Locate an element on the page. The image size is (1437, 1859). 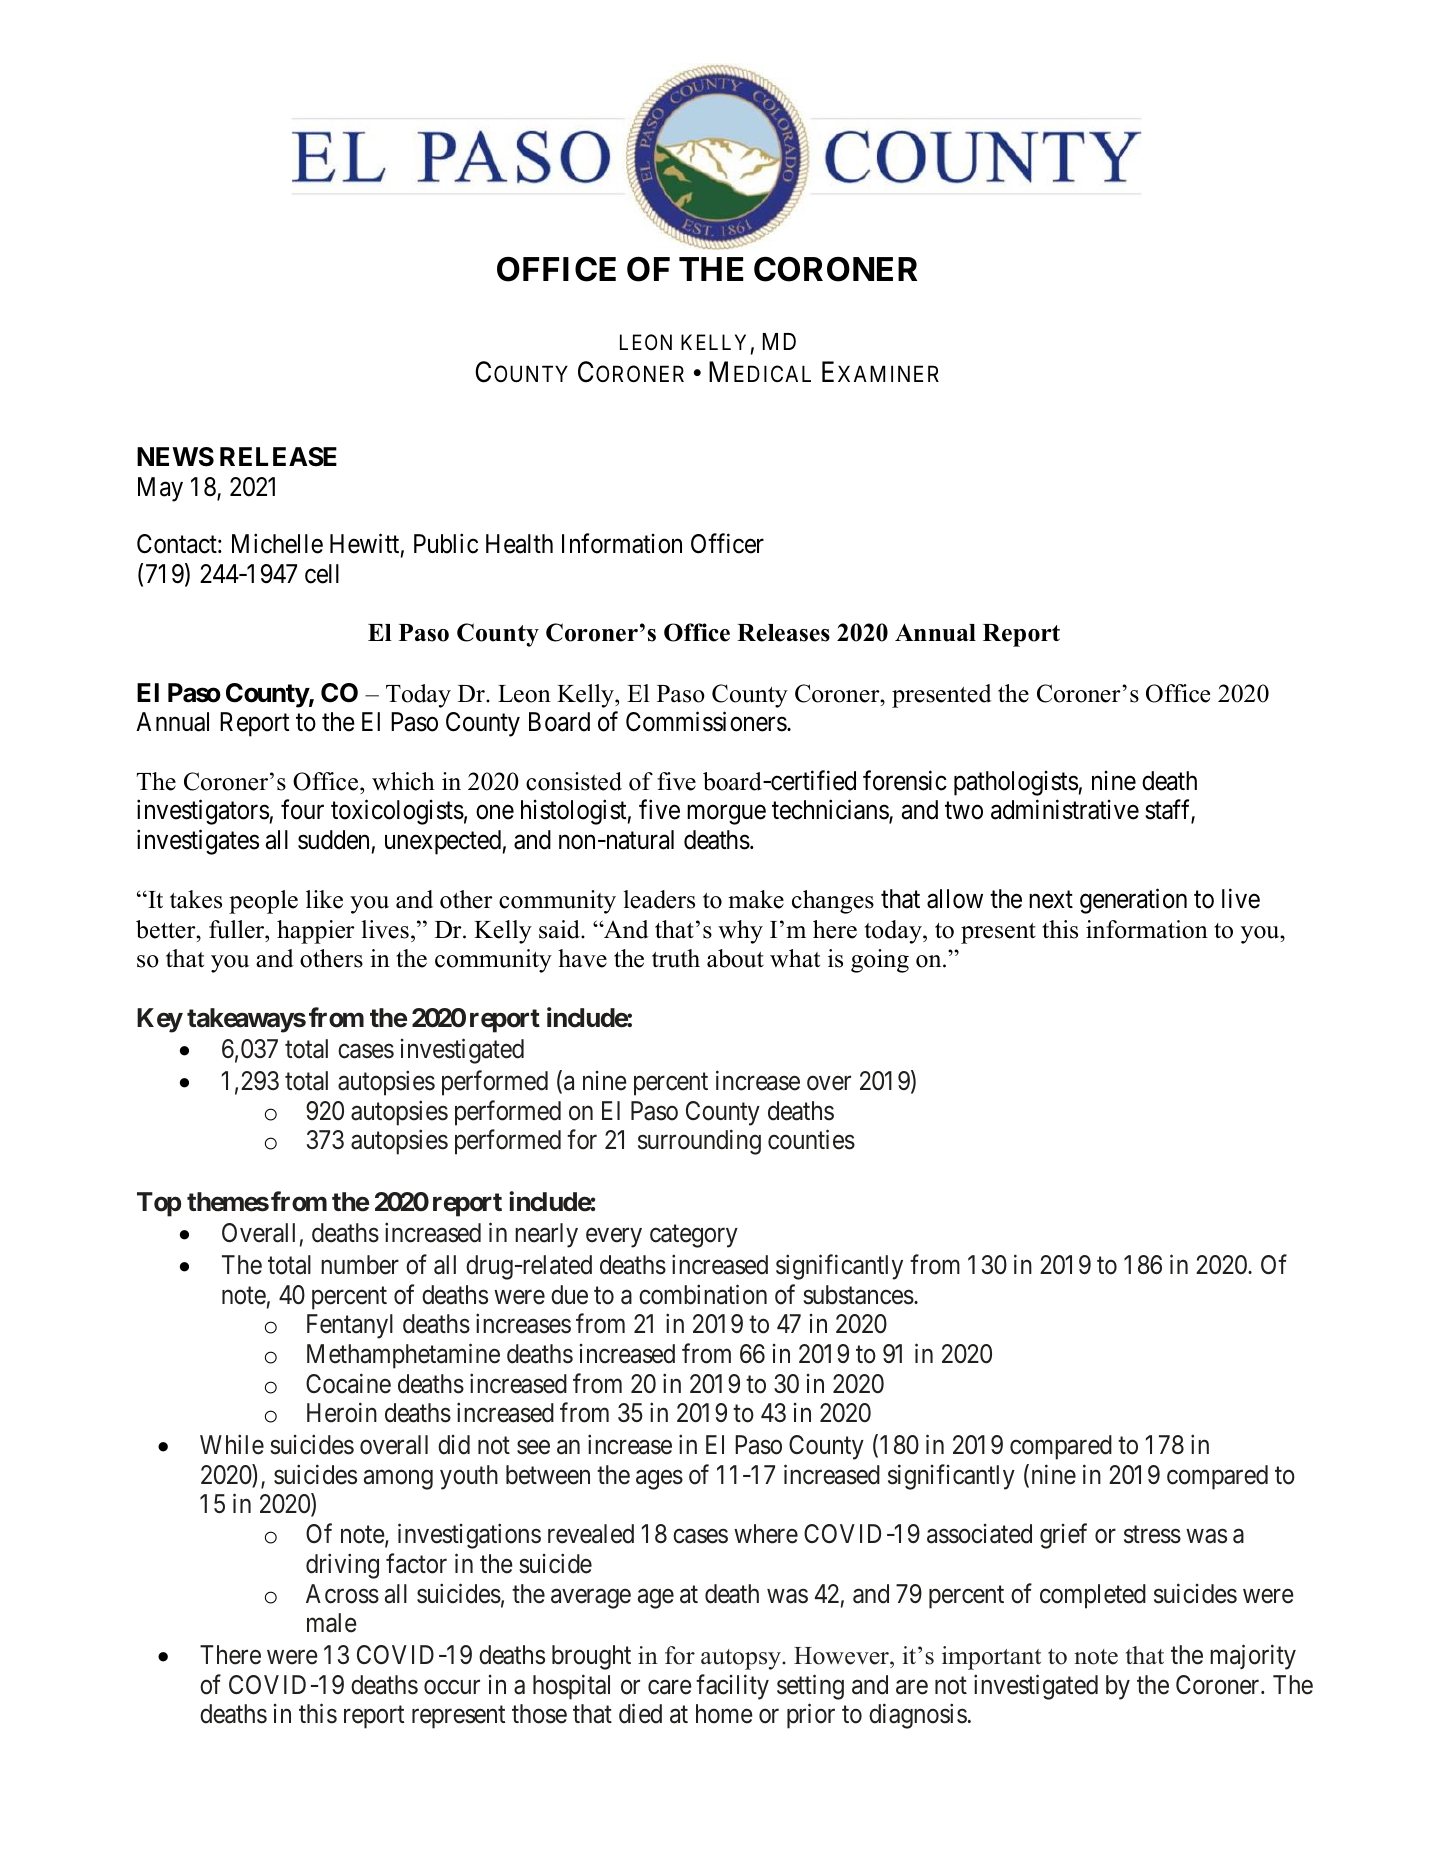
important is located at coordinates (991, 1658).
